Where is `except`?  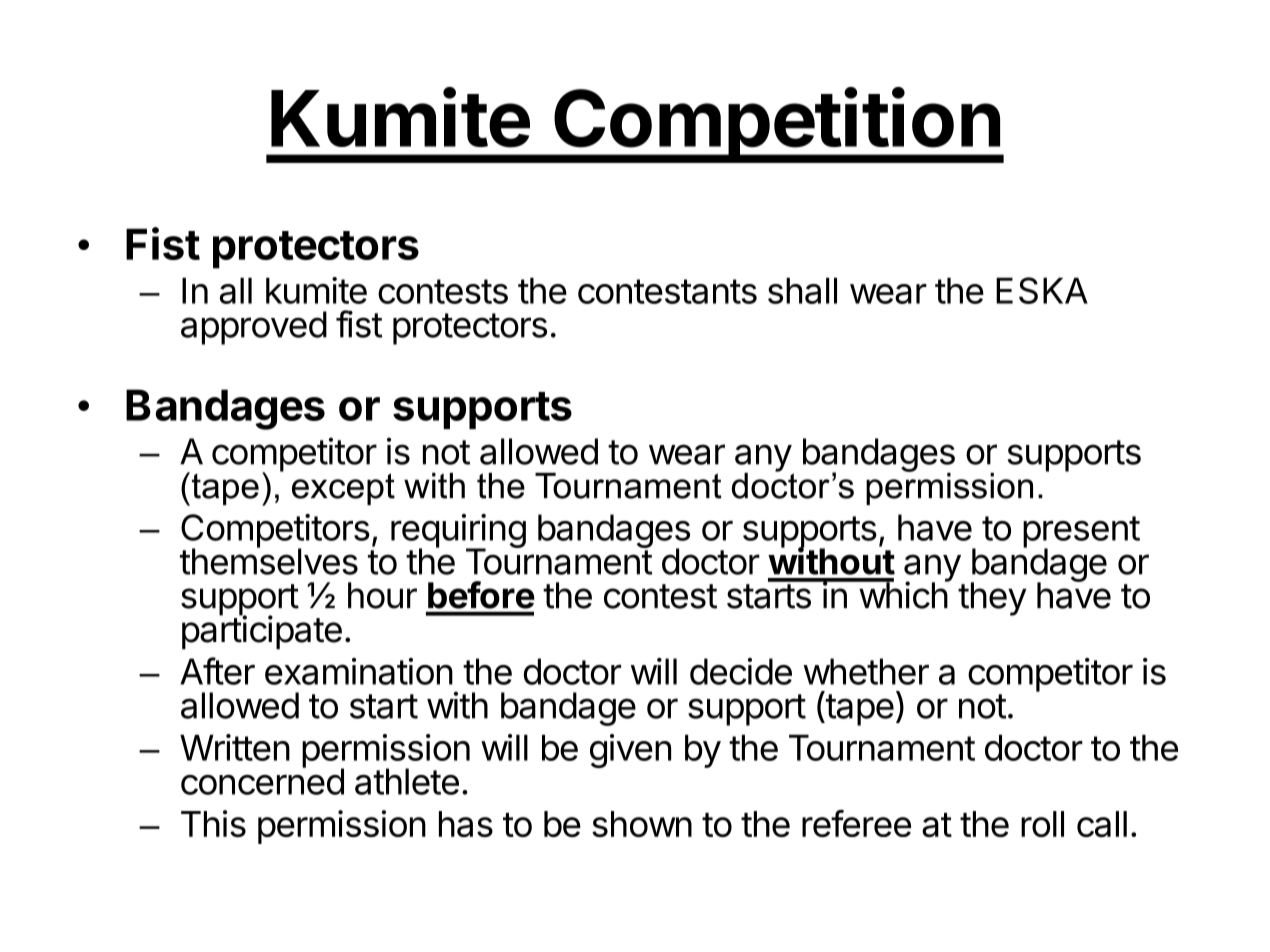 except is located at coordinates (343, 489).
